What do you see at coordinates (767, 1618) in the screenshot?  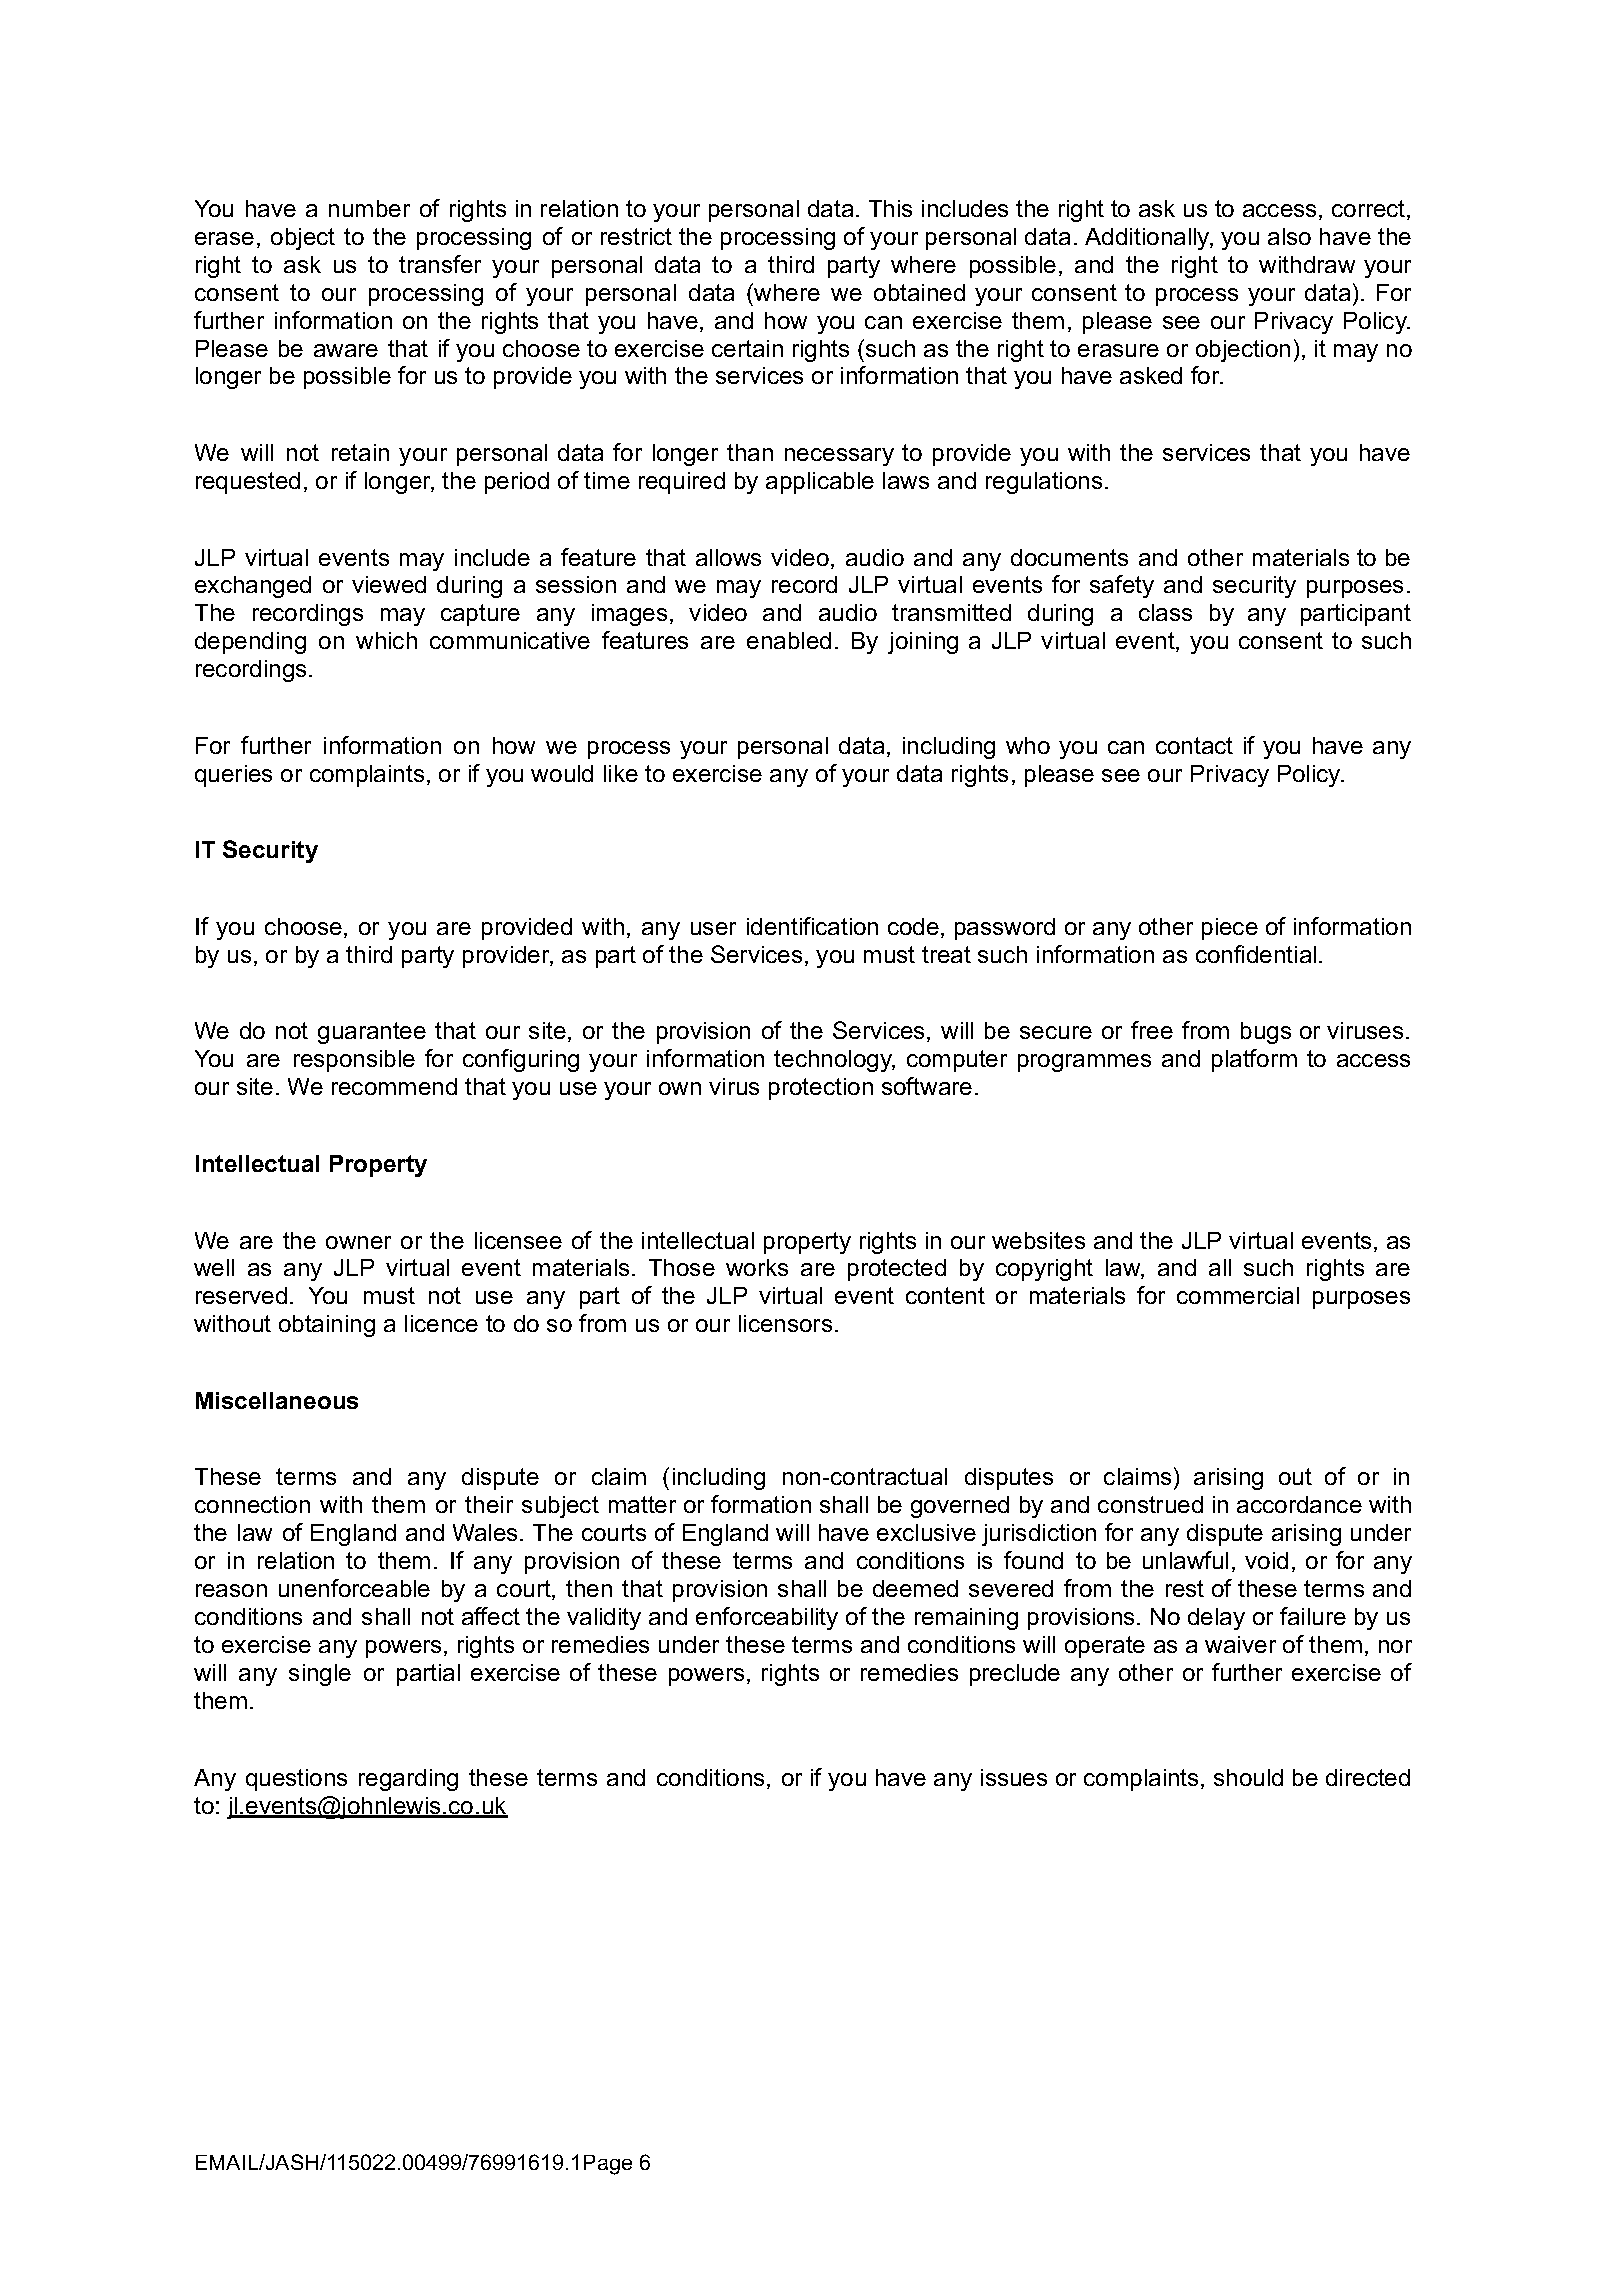 I see `enforceability` at bounding box center [767, 1618].
